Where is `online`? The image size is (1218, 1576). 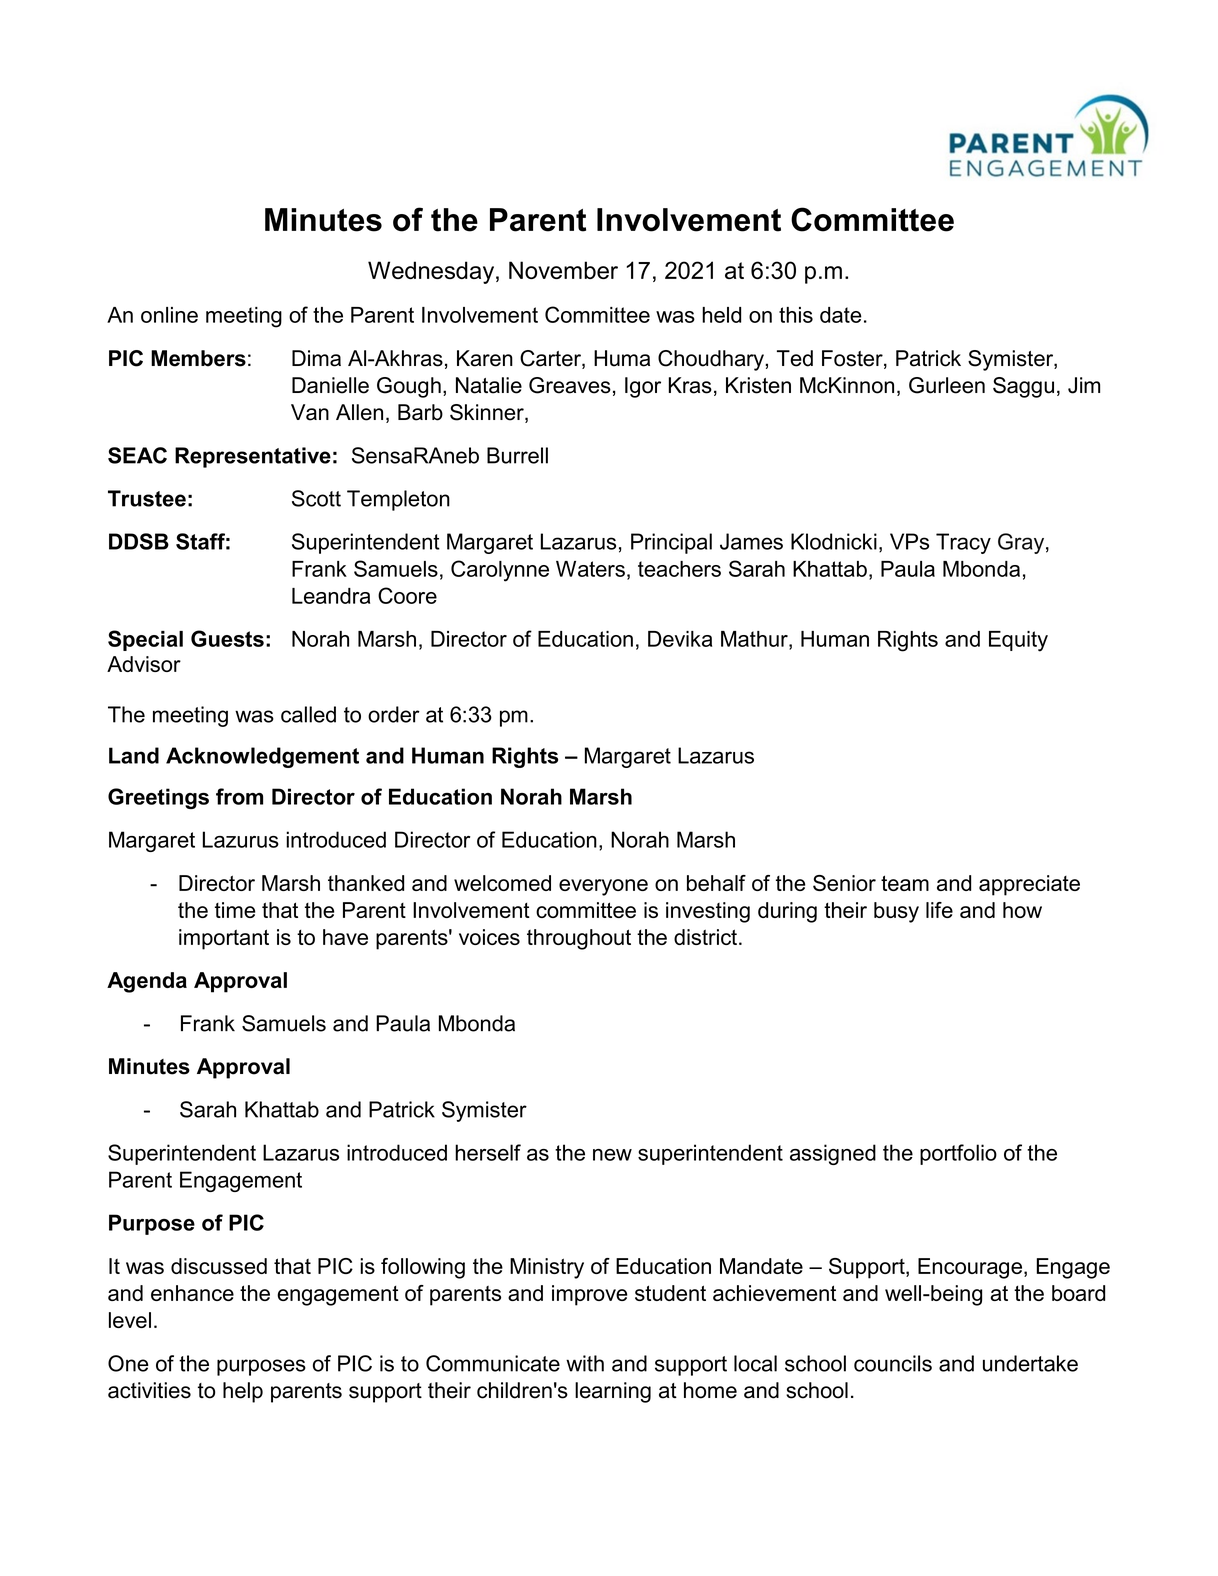 online is located at coordinates (169, 315).
